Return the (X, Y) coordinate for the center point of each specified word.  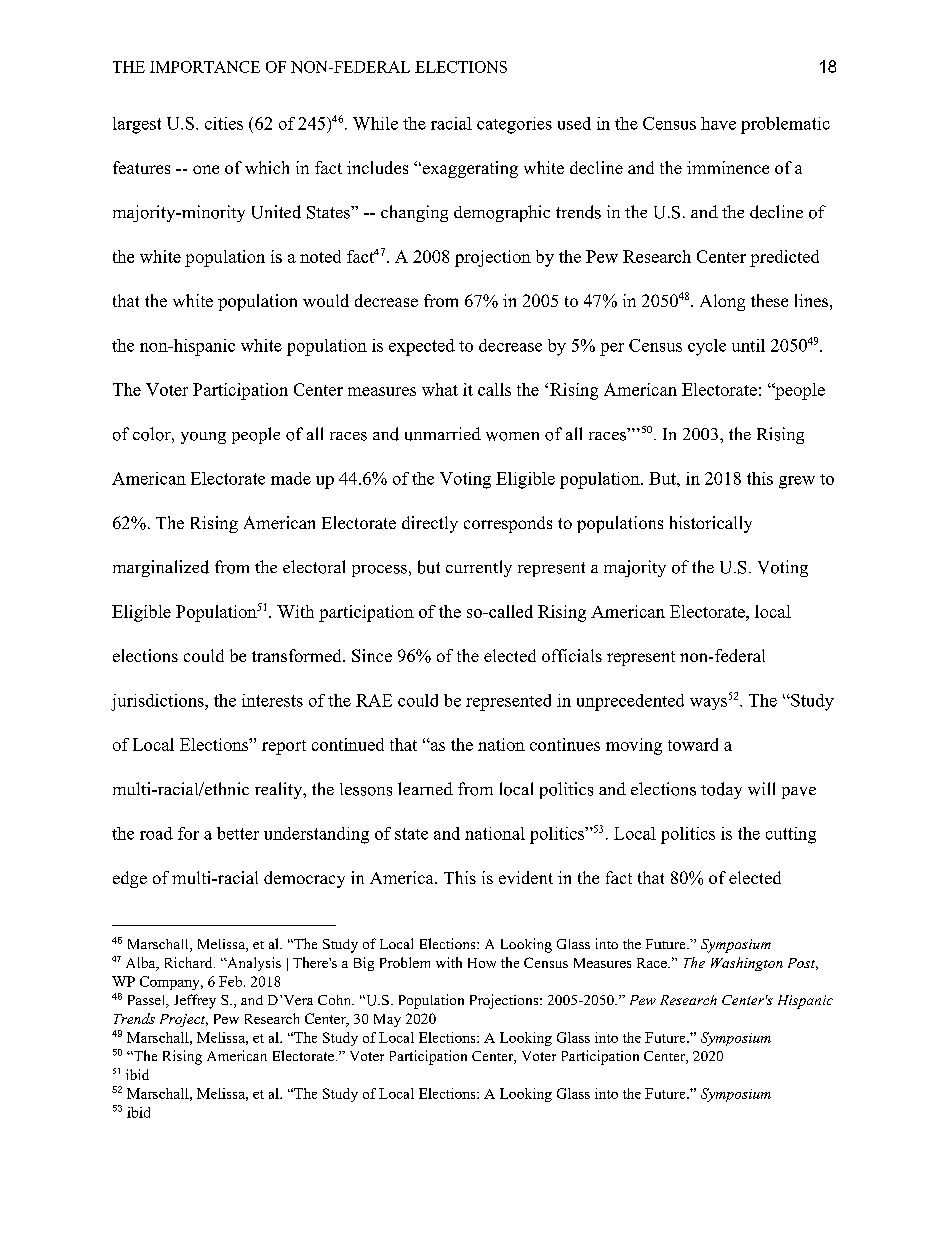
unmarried (443, 434)
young (203, 438)
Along (722, 302)
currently (479, 568)
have (718, 123)
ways (708, 704)
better (238, 833)
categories (514, 125)
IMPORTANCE (205, 67)
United (276, 212)
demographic (502, 213)
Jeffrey (195, 1001)
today (721, 790)
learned (425, 788)
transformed (298, 655)
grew (797, 482)
